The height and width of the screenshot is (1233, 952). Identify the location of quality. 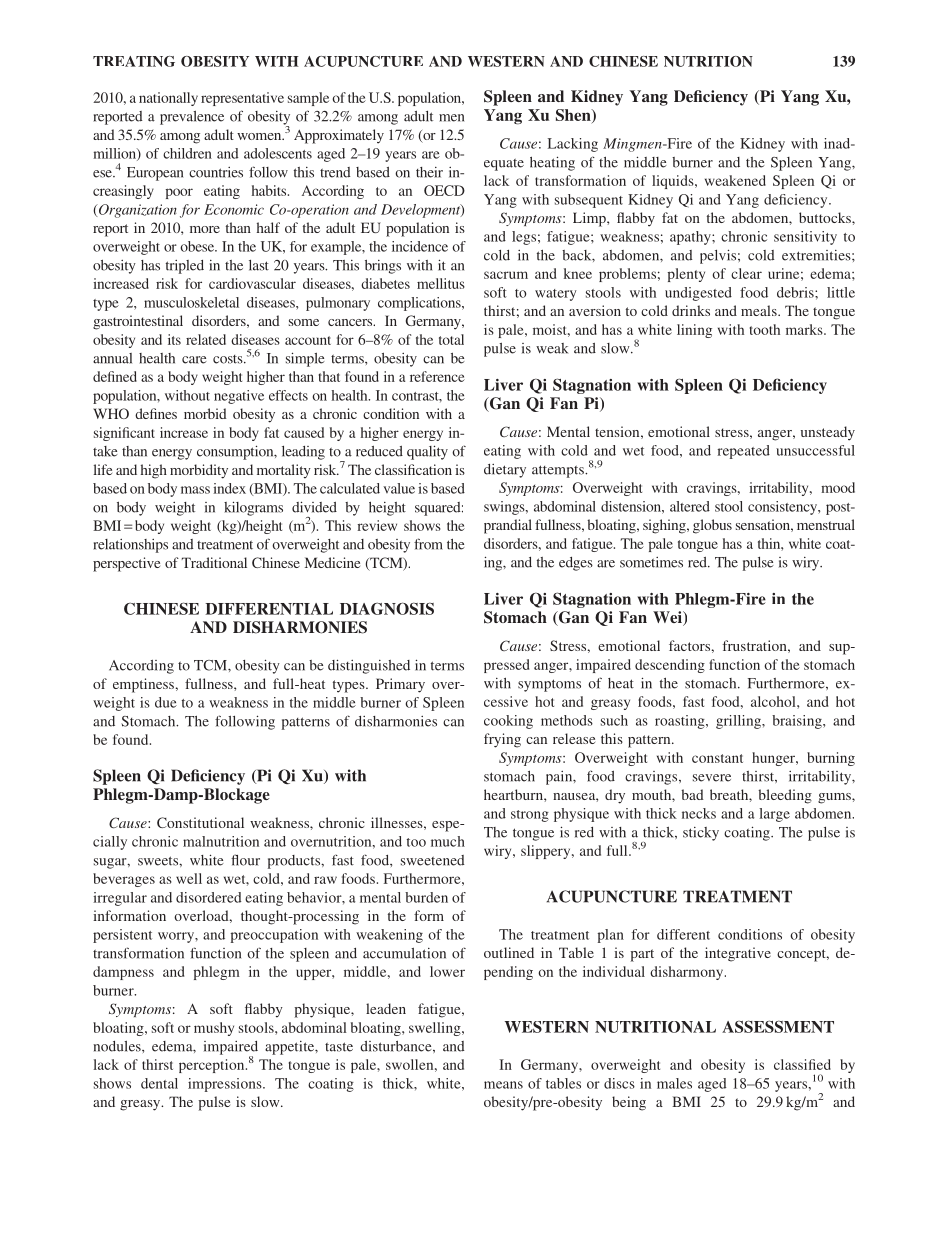
(427, 452).
